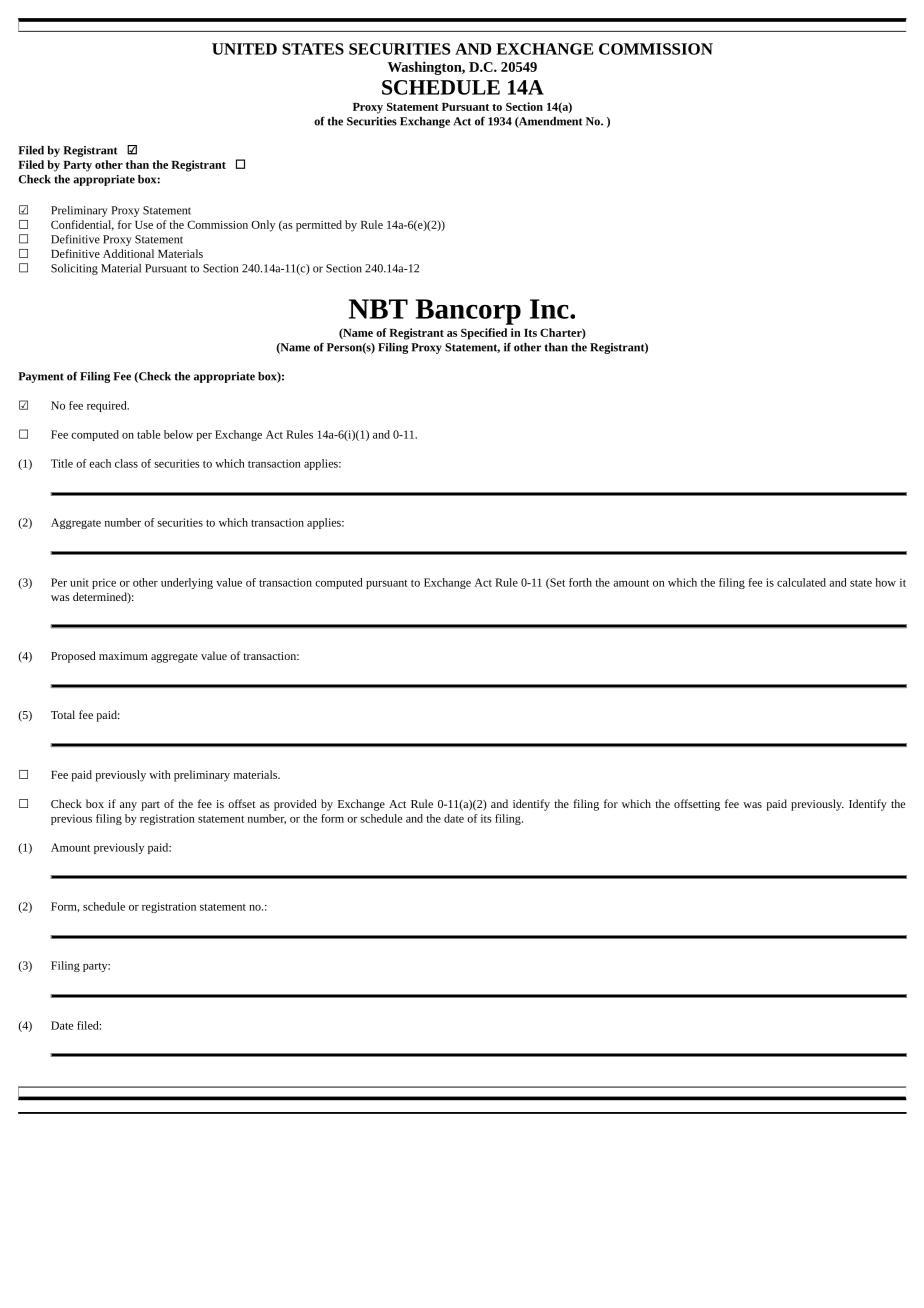 Image resolution: width=924 pixels, height=1308 pixels. Describe the element at coordinates (295, 805) in the screenshot. I see `provided` at that location.
